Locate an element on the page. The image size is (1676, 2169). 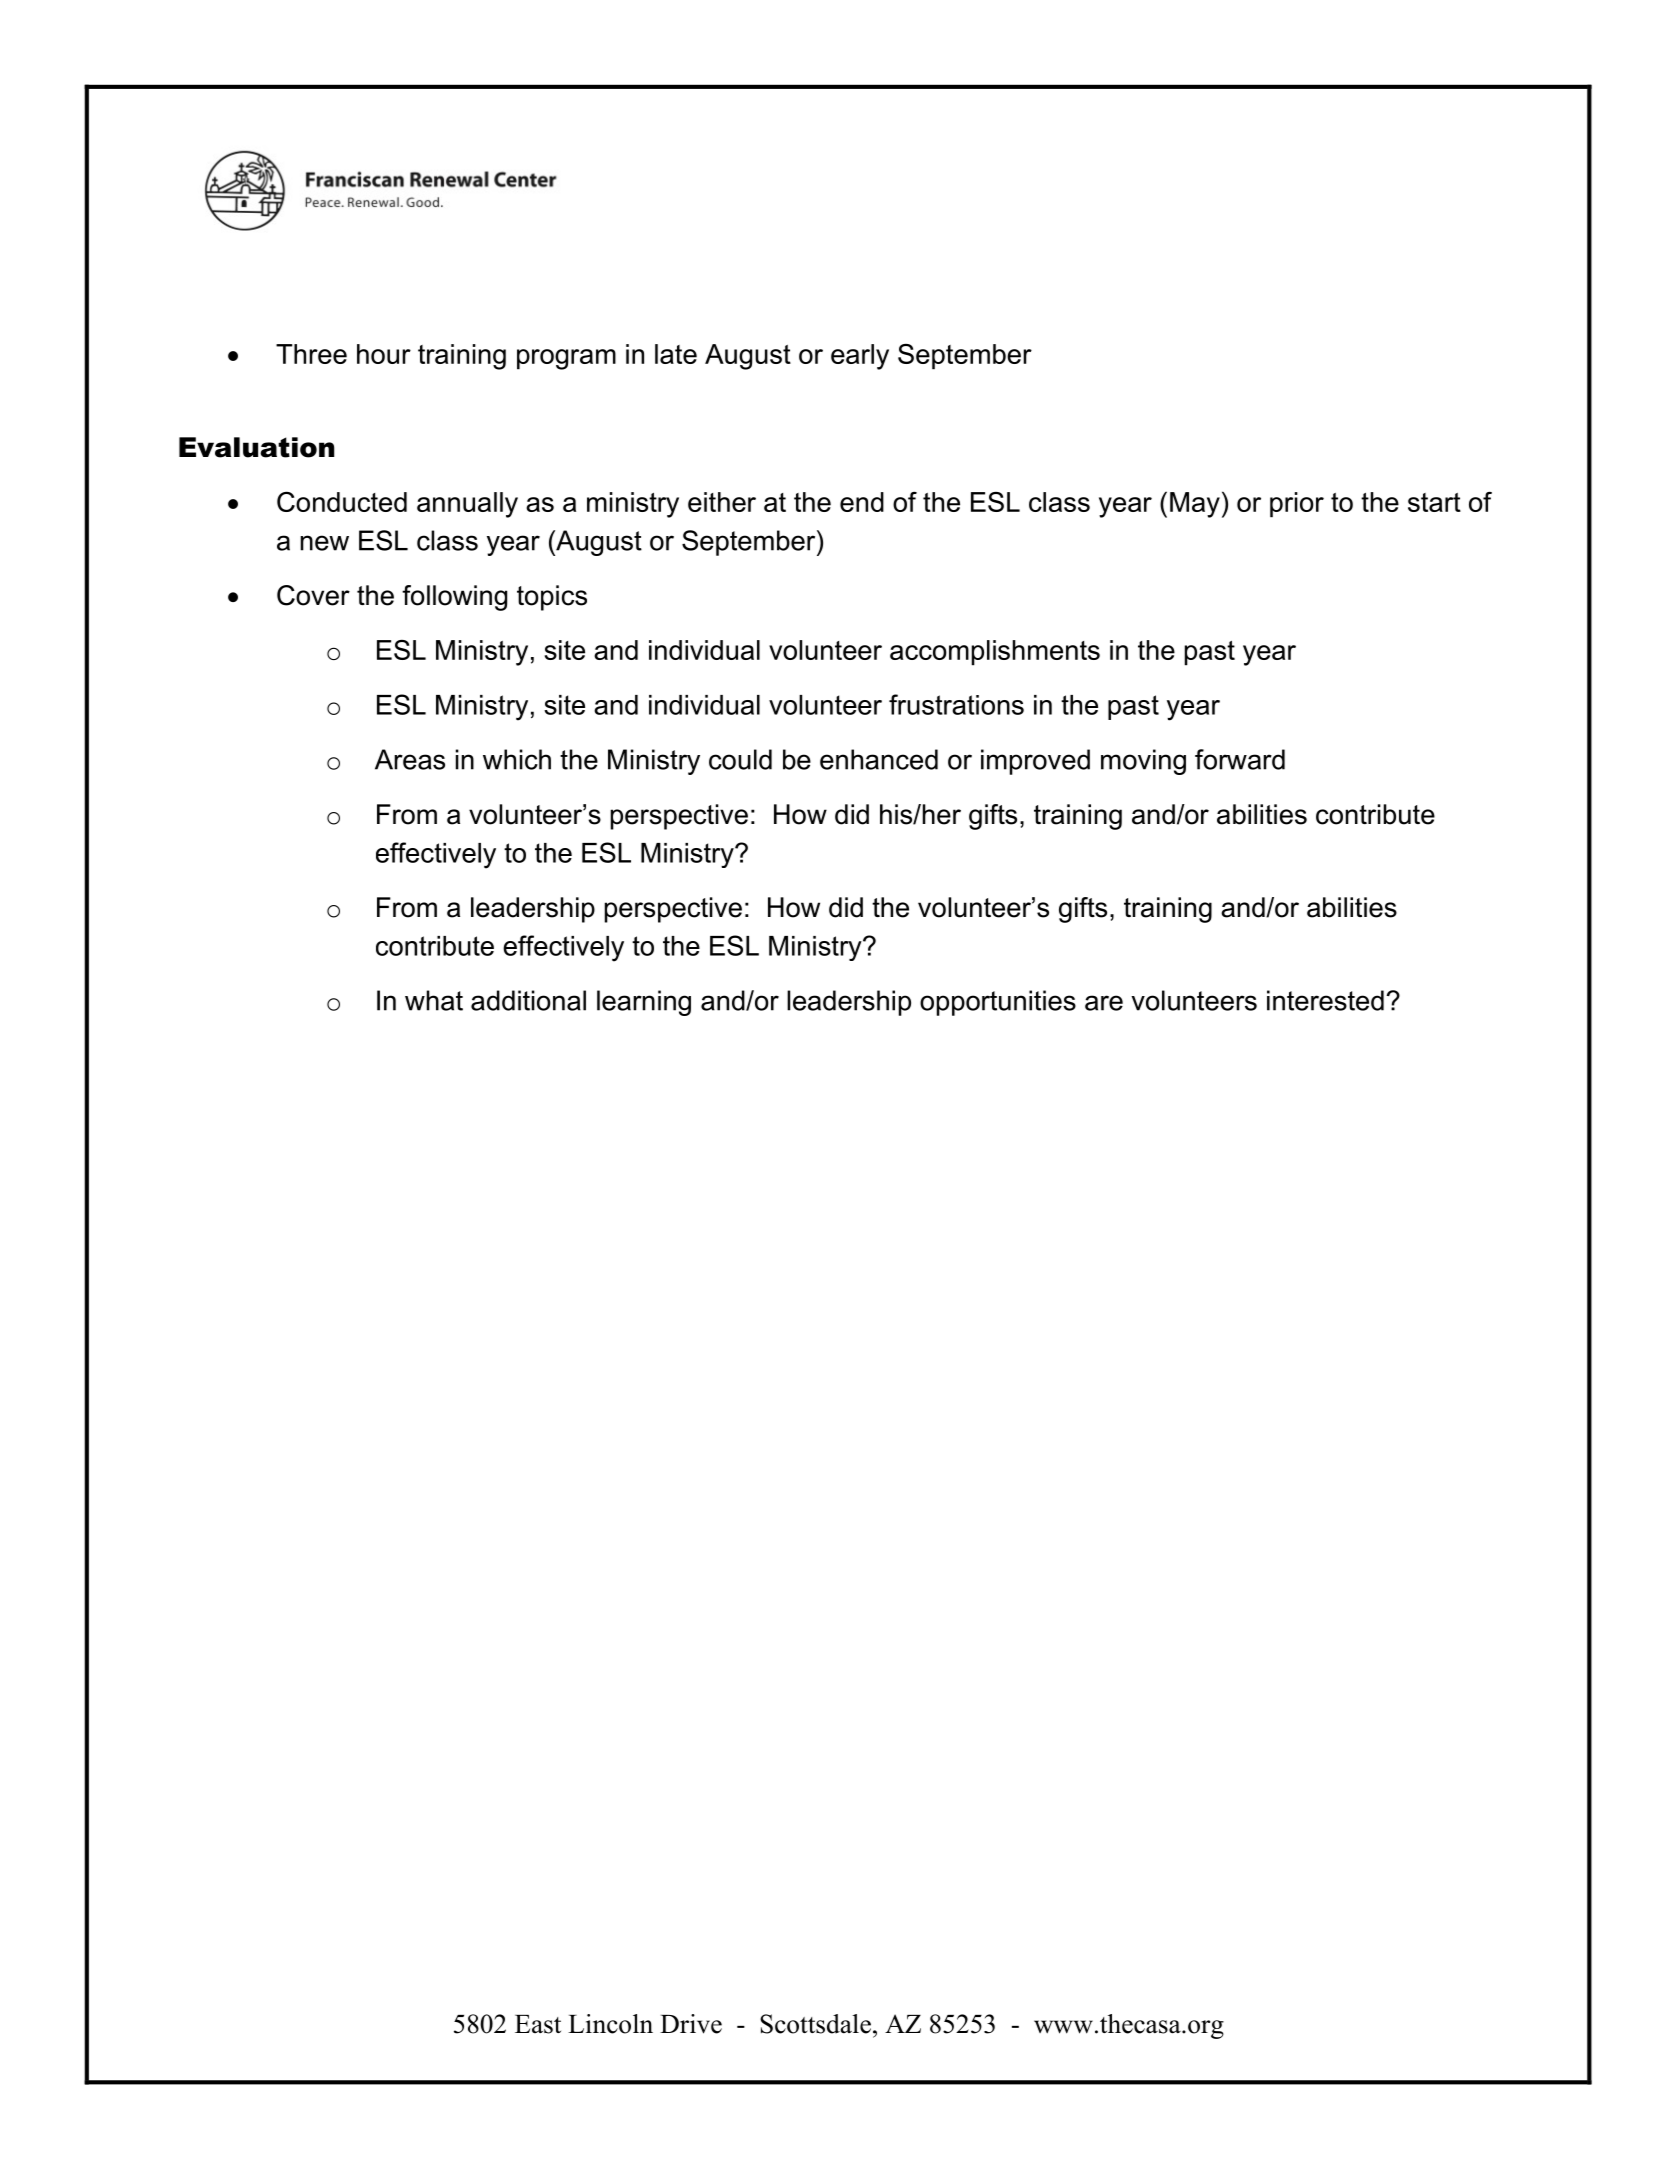
Scottsdale is located at coordinates (815, 2024).
